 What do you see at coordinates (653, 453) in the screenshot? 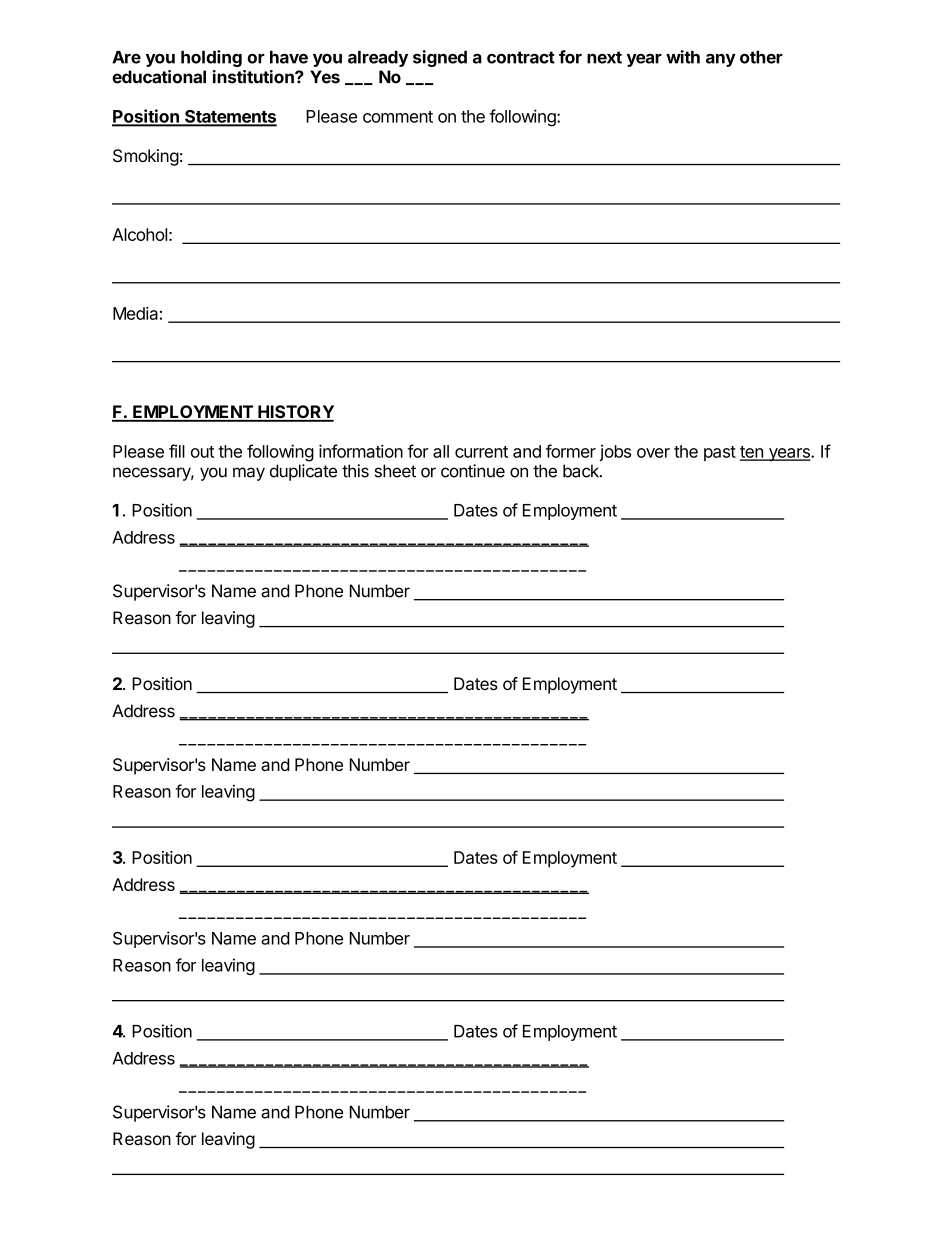
I see `over` at bounding box center [653, 453].
